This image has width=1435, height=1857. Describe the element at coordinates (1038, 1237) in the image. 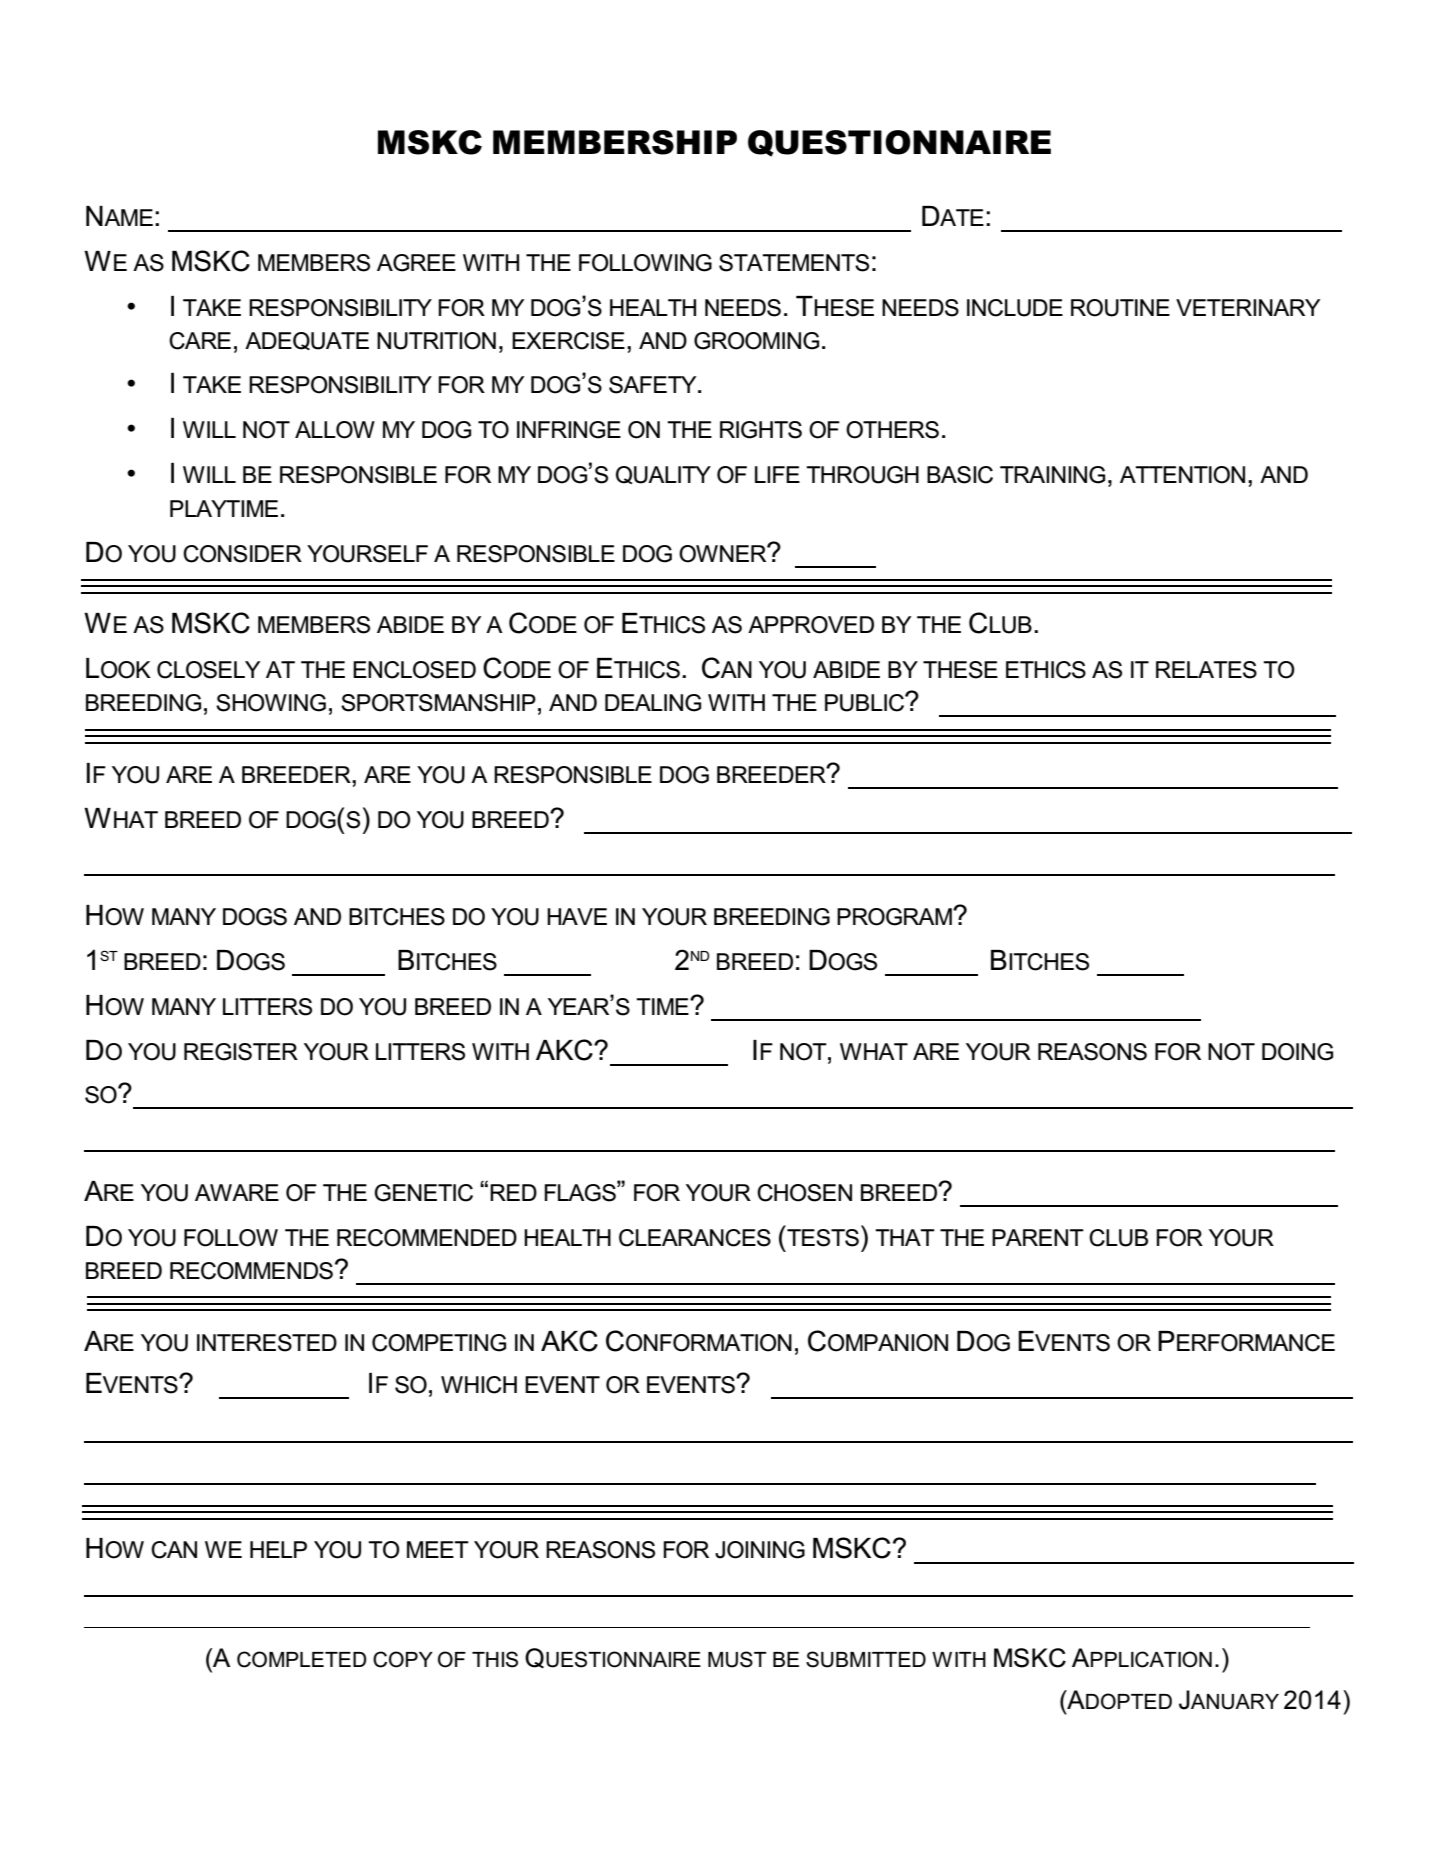

I see `PARENT` at that location.
